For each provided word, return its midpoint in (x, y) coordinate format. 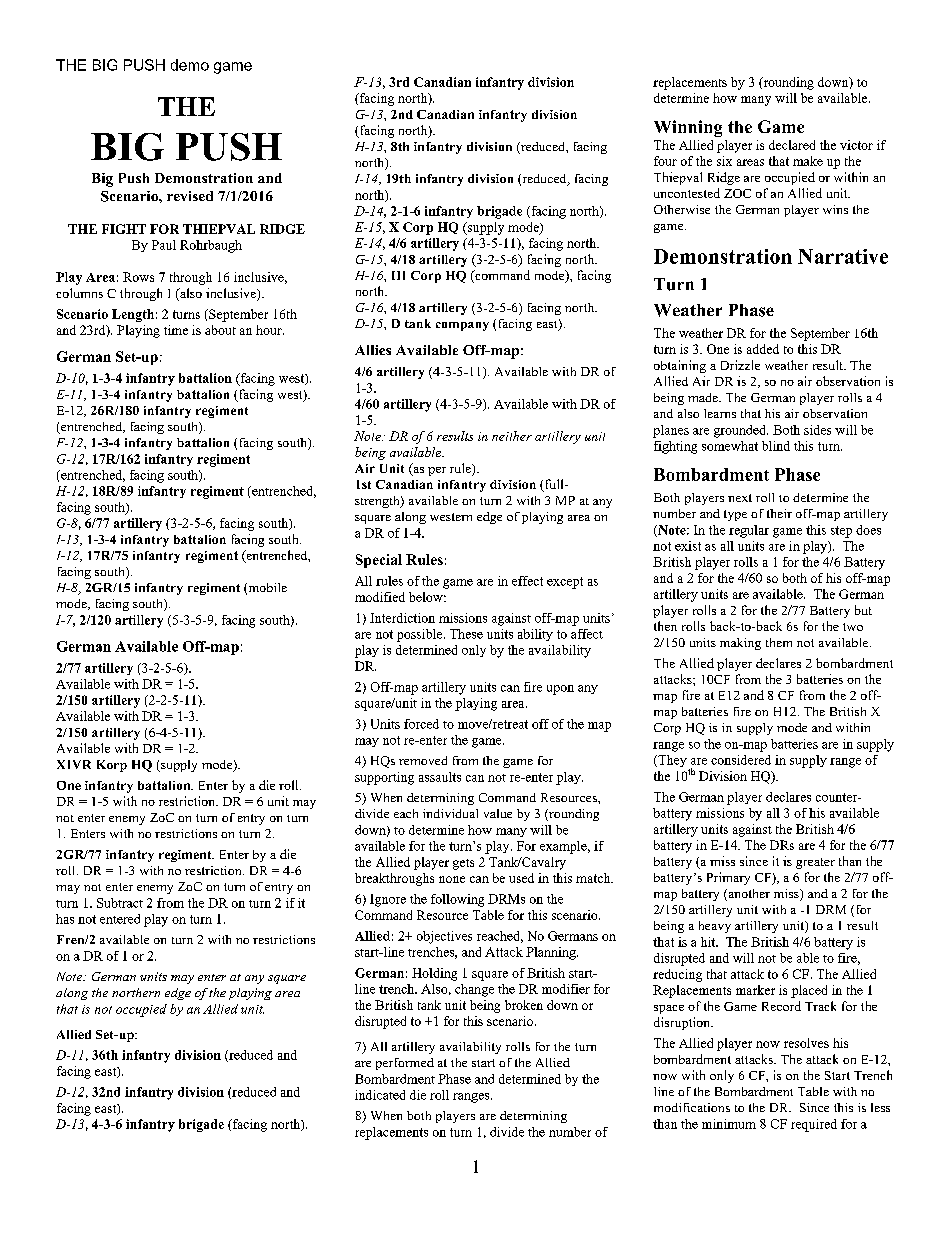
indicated (380, 1095)
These (466, 634)
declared (792, 145)
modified (380, 597)
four (665, 161)
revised (190, 196)
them (779, 642)
